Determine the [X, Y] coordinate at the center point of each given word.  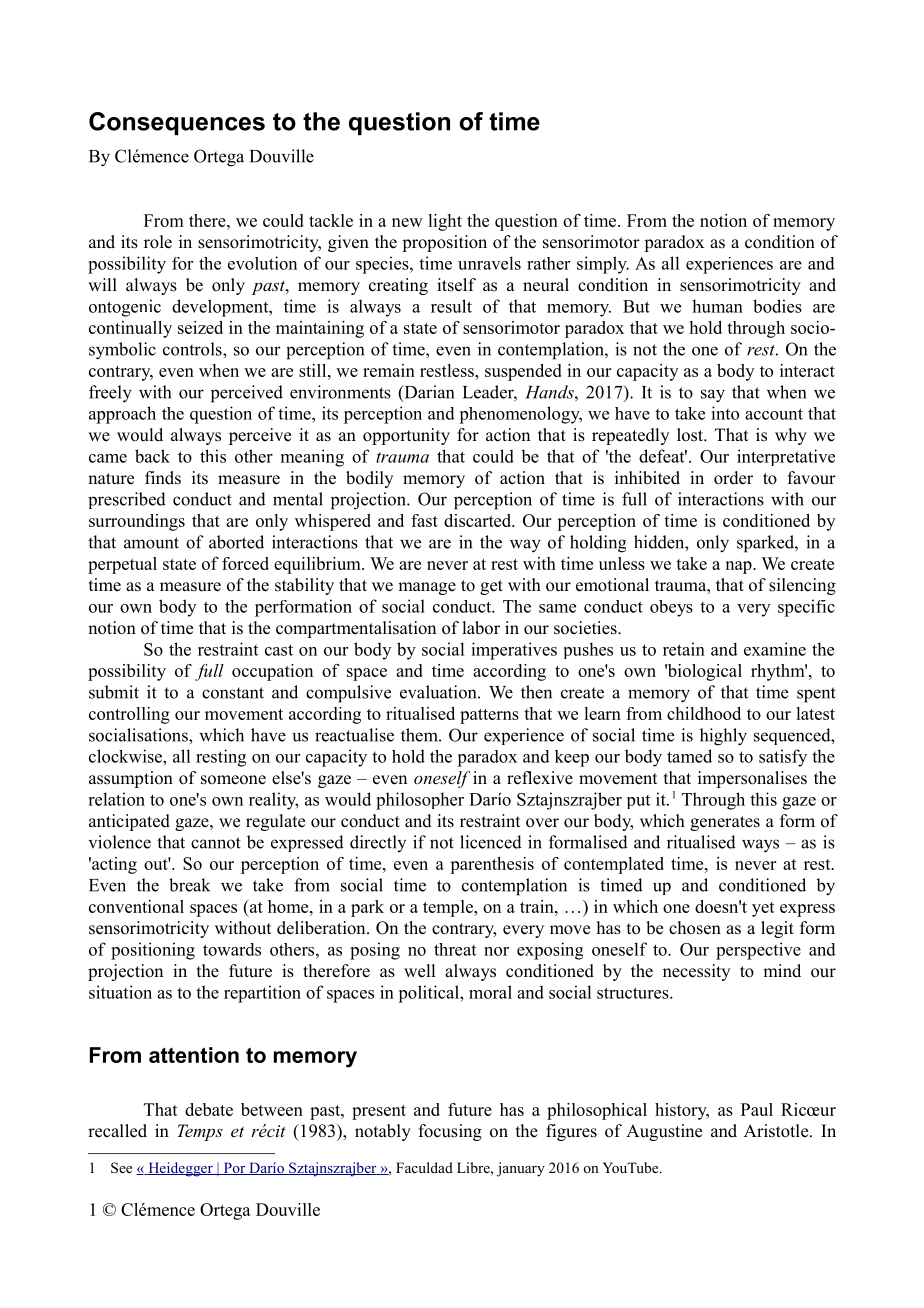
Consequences [177, 123]
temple [449, 908]
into [725, 413]
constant [233, 693]
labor [481, 628]
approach [122, 415]
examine [775, 649]
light [445, 222]
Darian [428, 393]
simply [603, 265]
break [189, 885]
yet [763, 909]
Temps [200, 1132]
